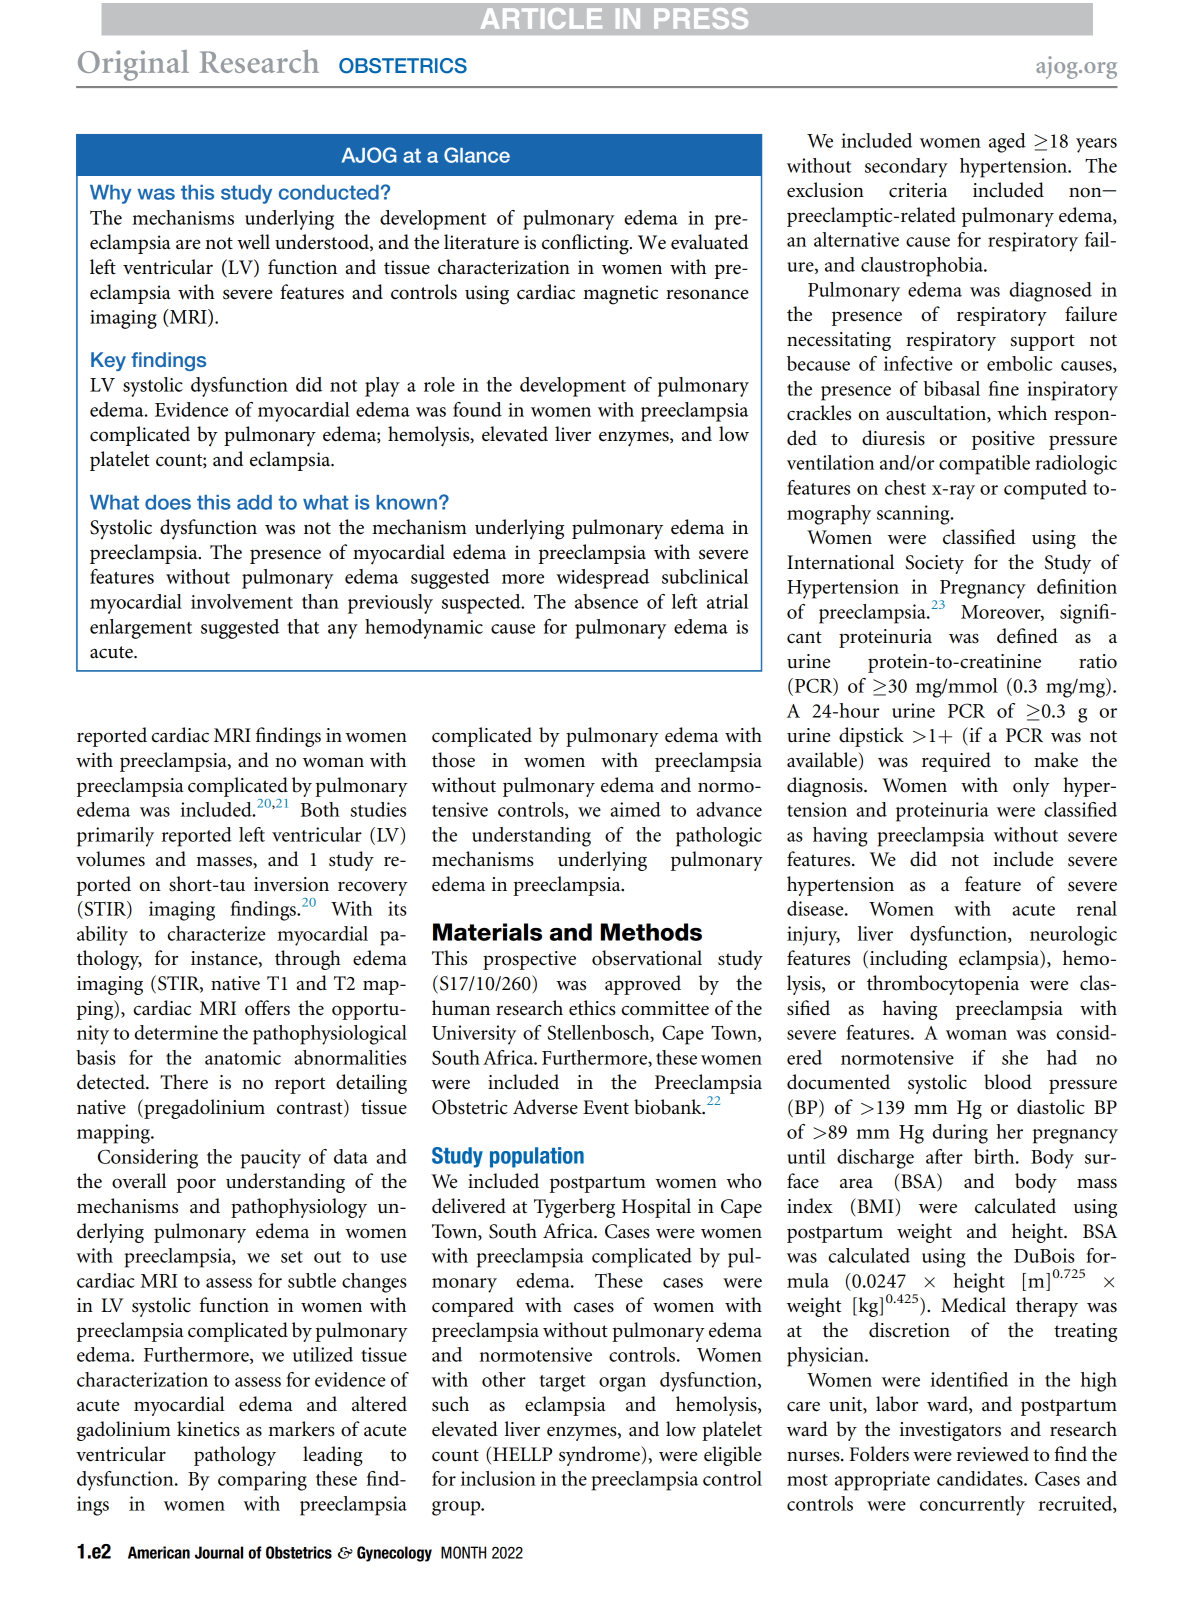 The width and height of the screenshot is (1194, 1604). Describe the element at coordinates (219, 1552) in the screenshot. I see `Journal` at that location.
